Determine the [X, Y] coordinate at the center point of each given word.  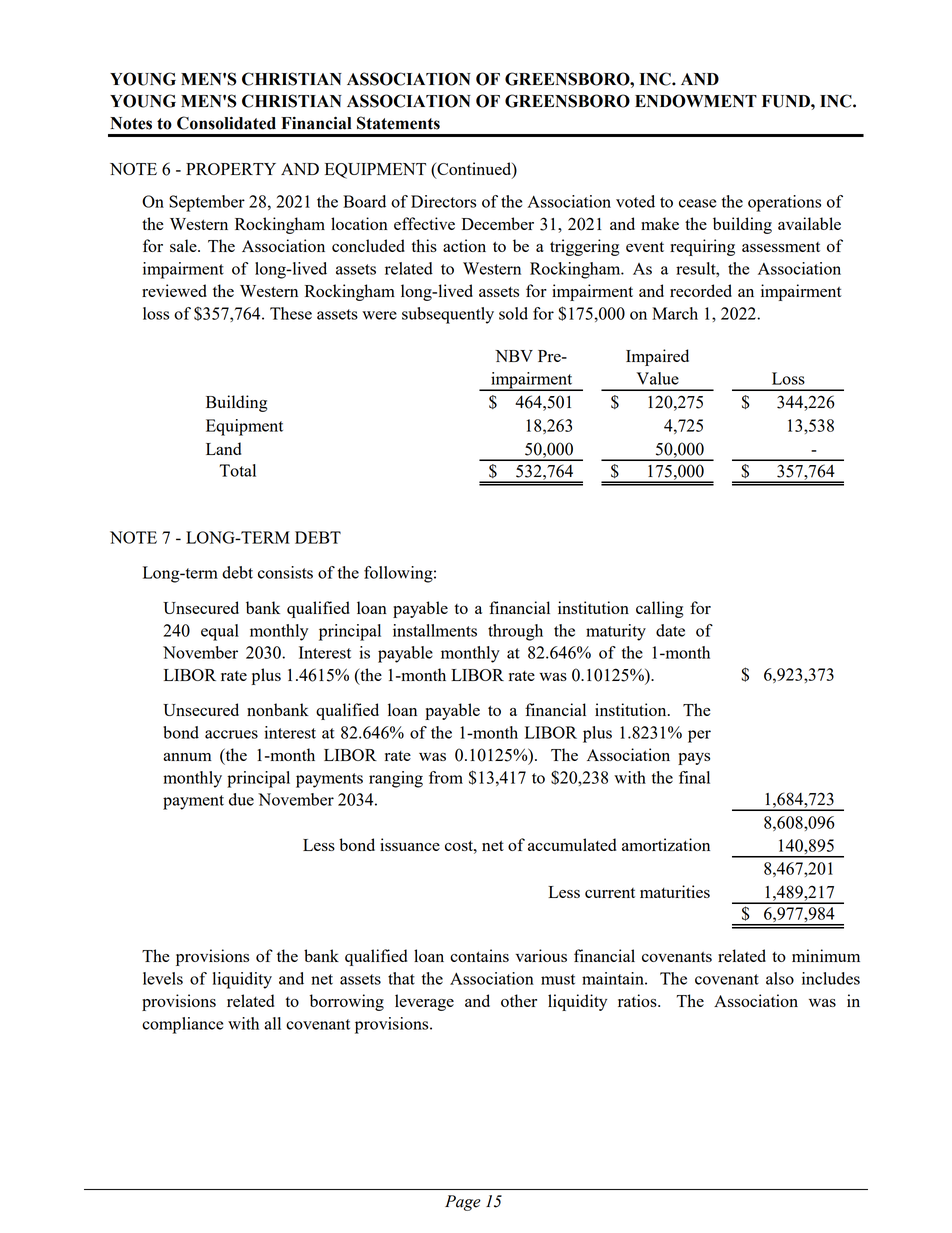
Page [463, 1203]
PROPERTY [231, 169]
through [515, 632]
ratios [638, 1000]
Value [658, 378]
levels [163, 978]
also [780, 978]
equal [220, 632]
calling [659, 609]
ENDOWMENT [696, 101]
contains [479, 955]
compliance [182, 1025]
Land [223, 448]
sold [513, 313]
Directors [443, 201]
